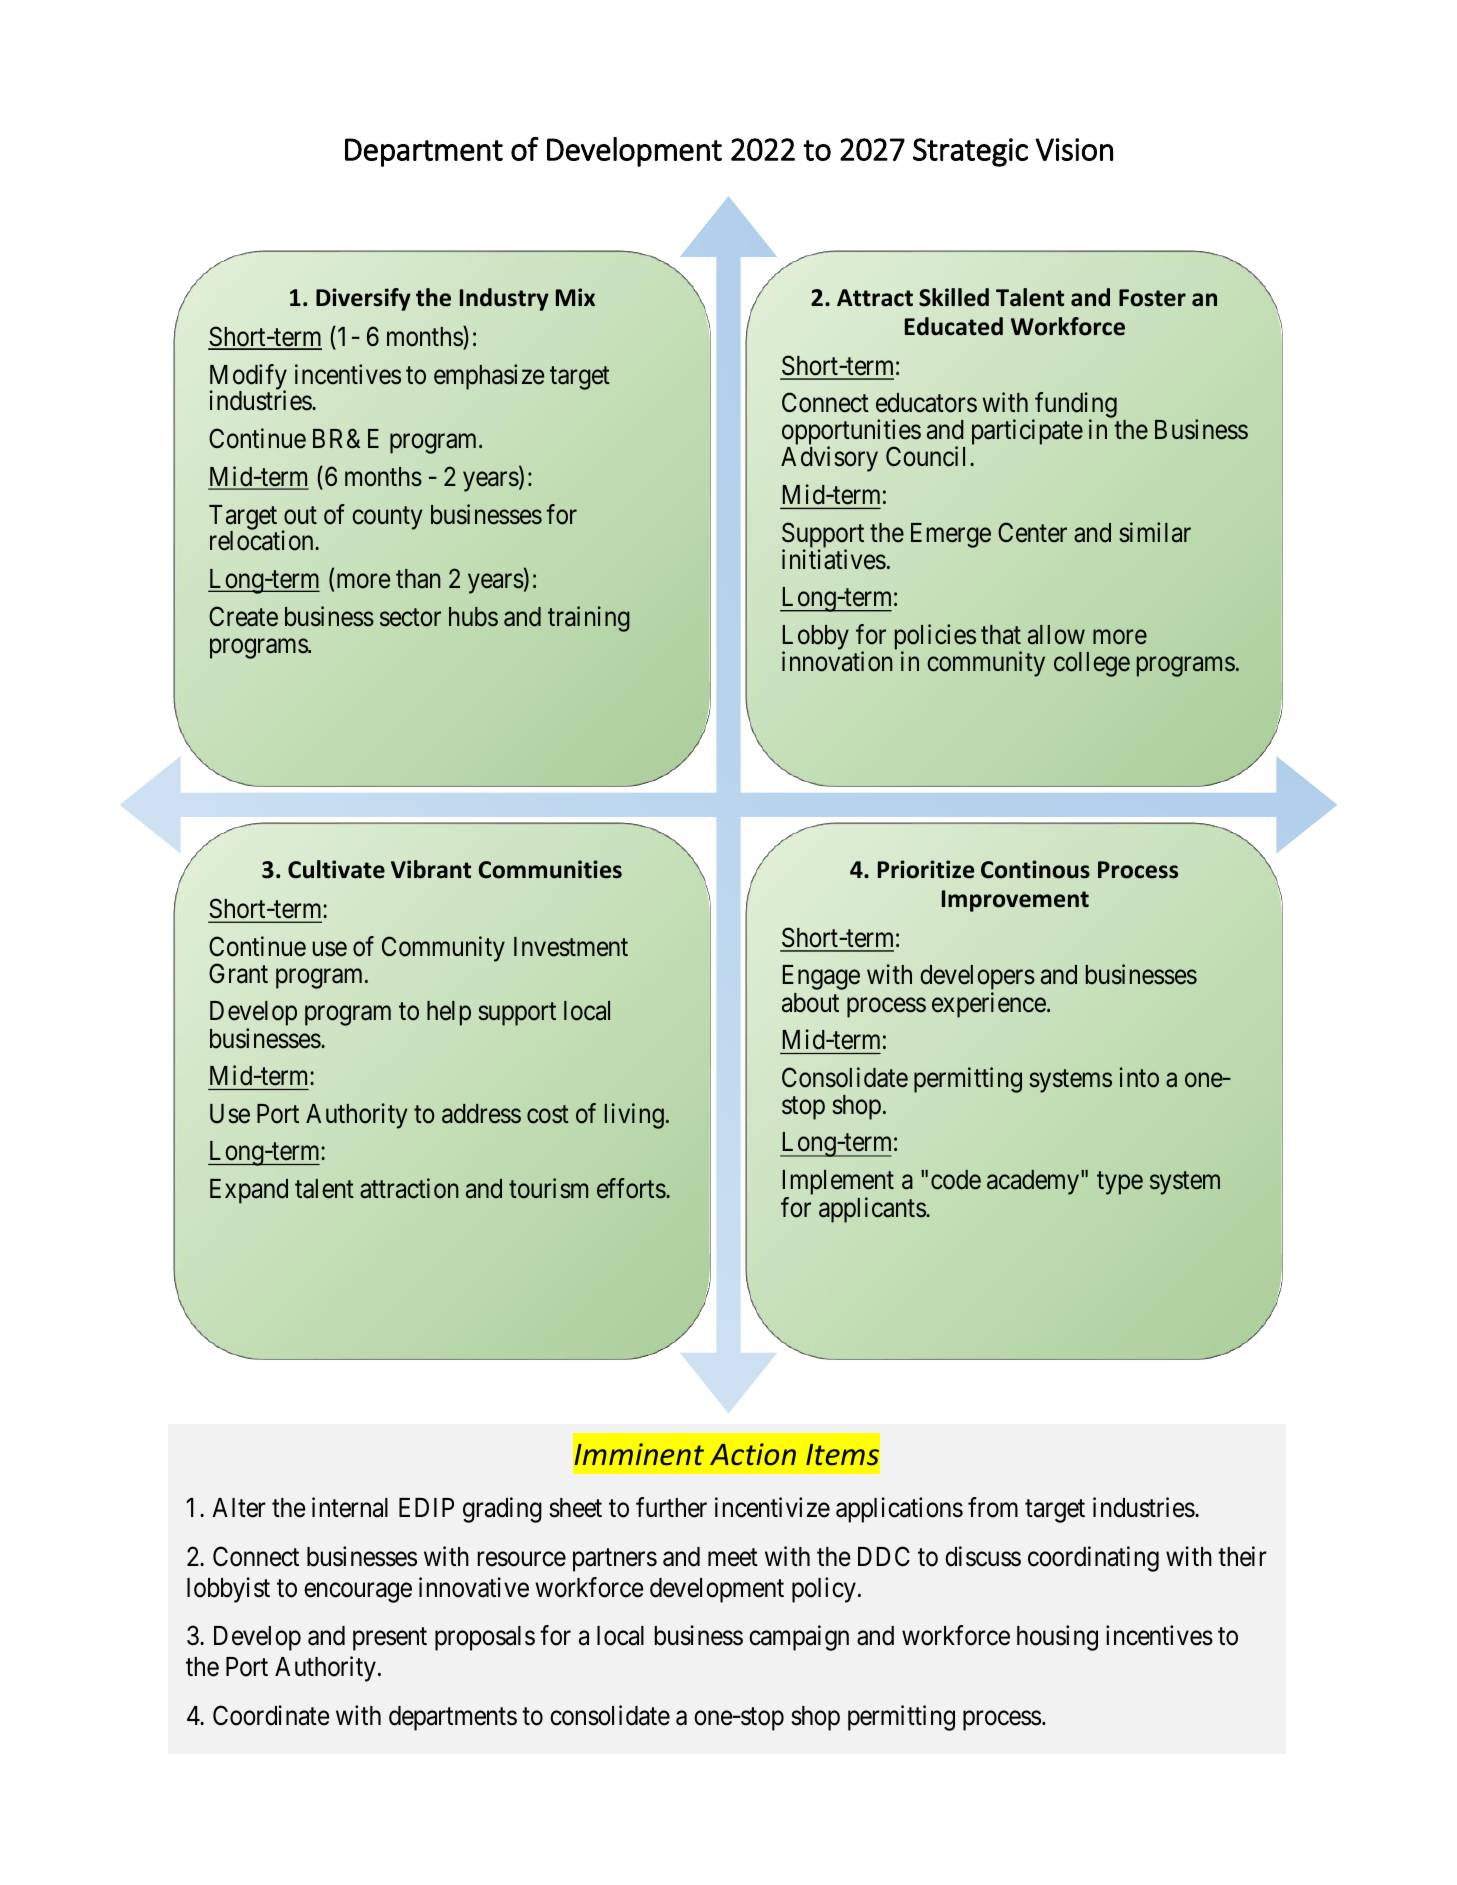  Describe the element at coordinates (837, 661) in the screenshot. I see `innovation` at that location.
